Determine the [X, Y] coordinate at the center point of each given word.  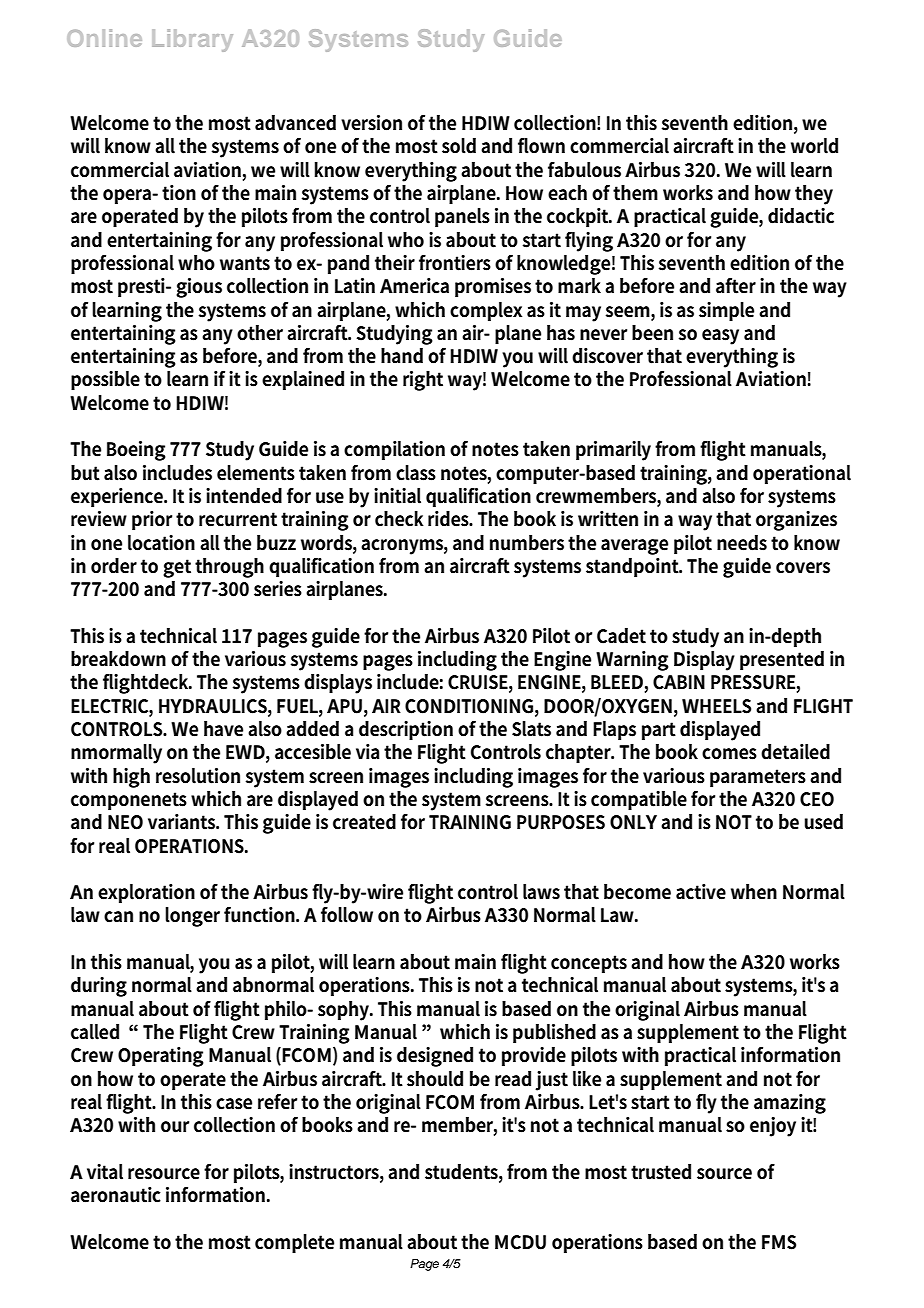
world [814, 146]
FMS [779, 1242]
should [435, 1079]
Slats [531, 729]
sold [459, 146]
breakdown [118, 659]
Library [192, 40]
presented [782, 660]
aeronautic [116, 1195]
